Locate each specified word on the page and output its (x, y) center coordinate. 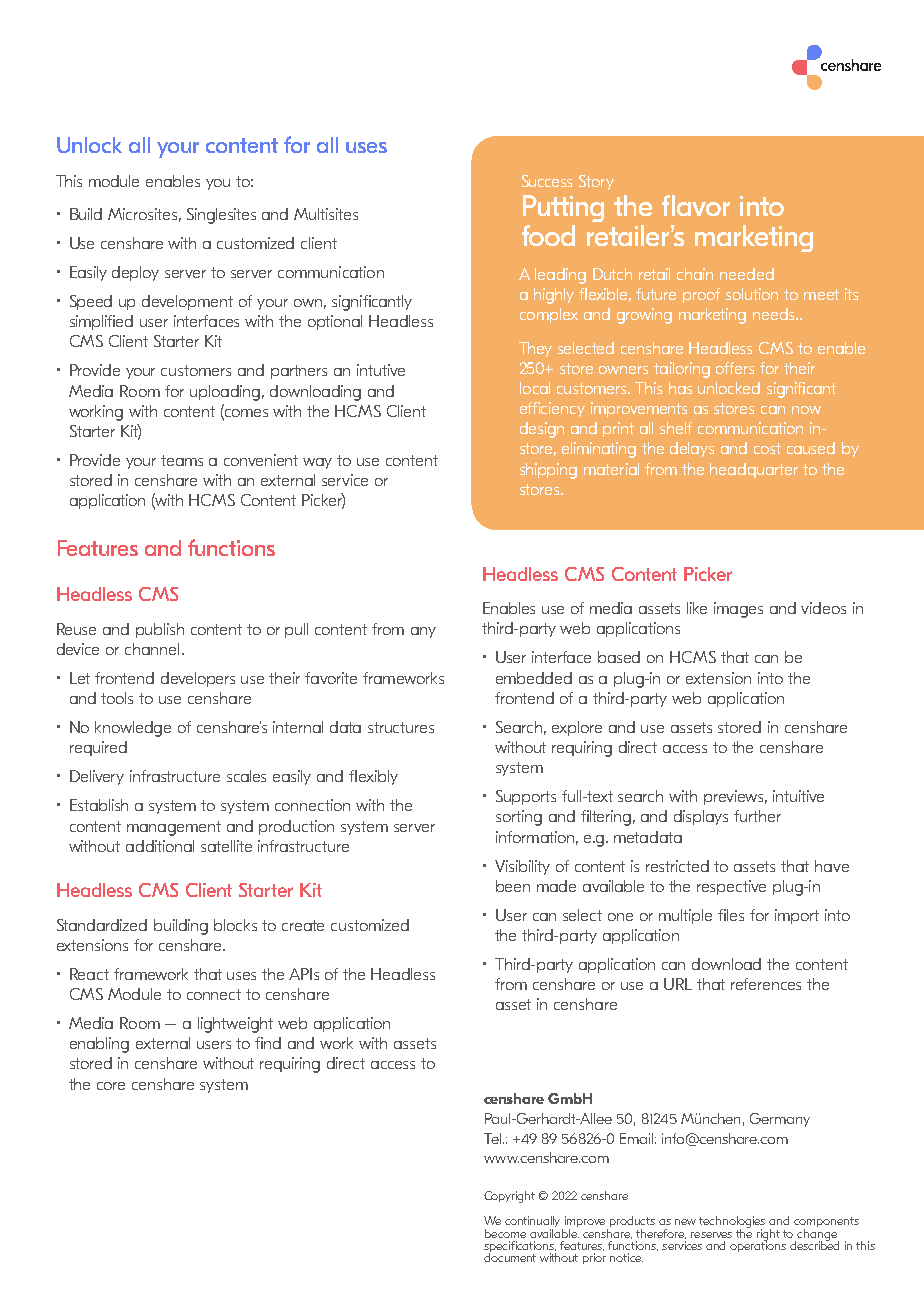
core (111, 1086)
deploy (135, 273)
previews (735, 797)
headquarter (754, 470)
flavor (696, 205)
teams (182, 460)
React (89, 974)
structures (401, 727)
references (766, 984)
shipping (548, 471)
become (505, 1233)
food (548, 235)
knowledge (133, 729)
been (513, 886)
